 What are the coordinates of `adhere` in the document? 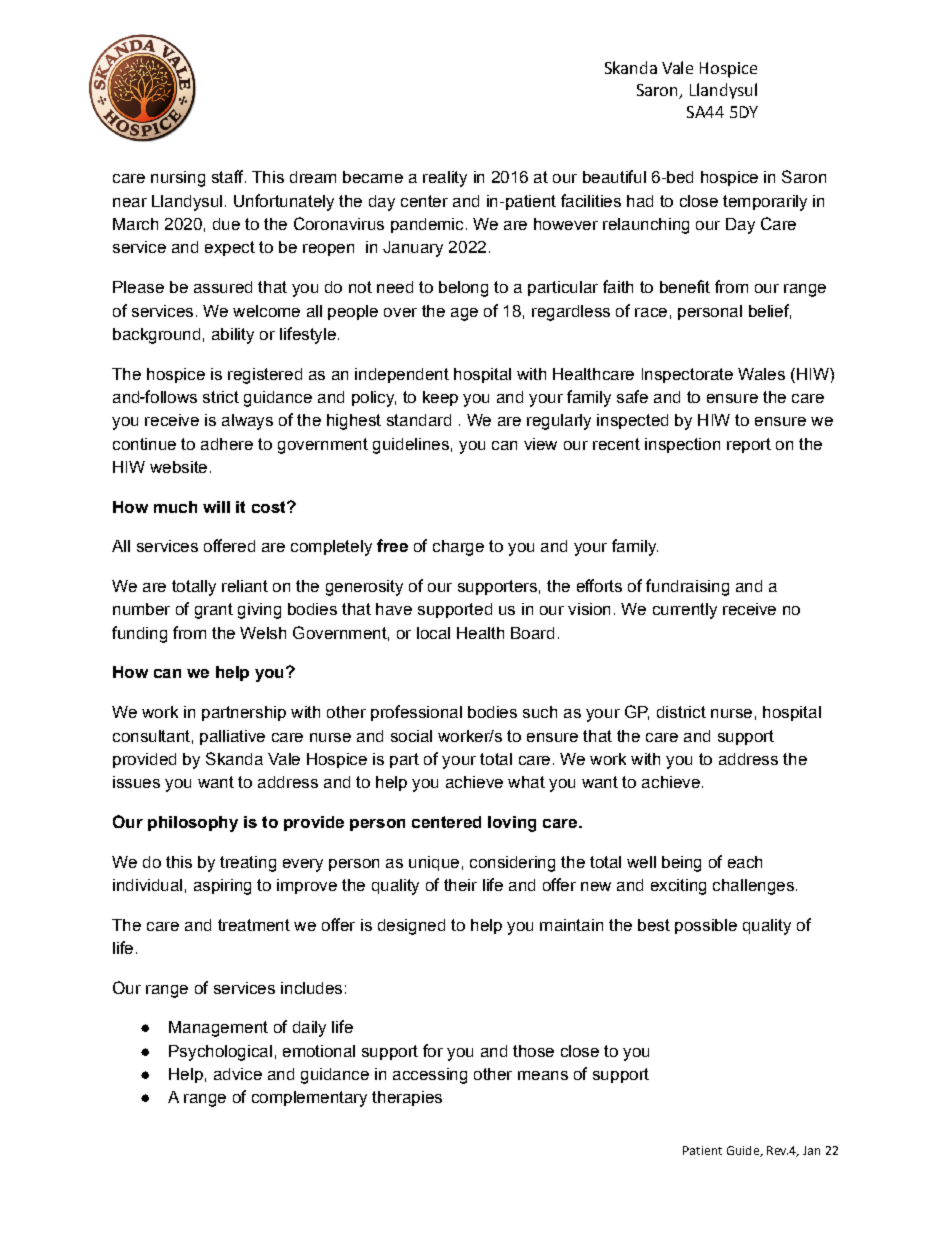 It's located at (227, 444).
